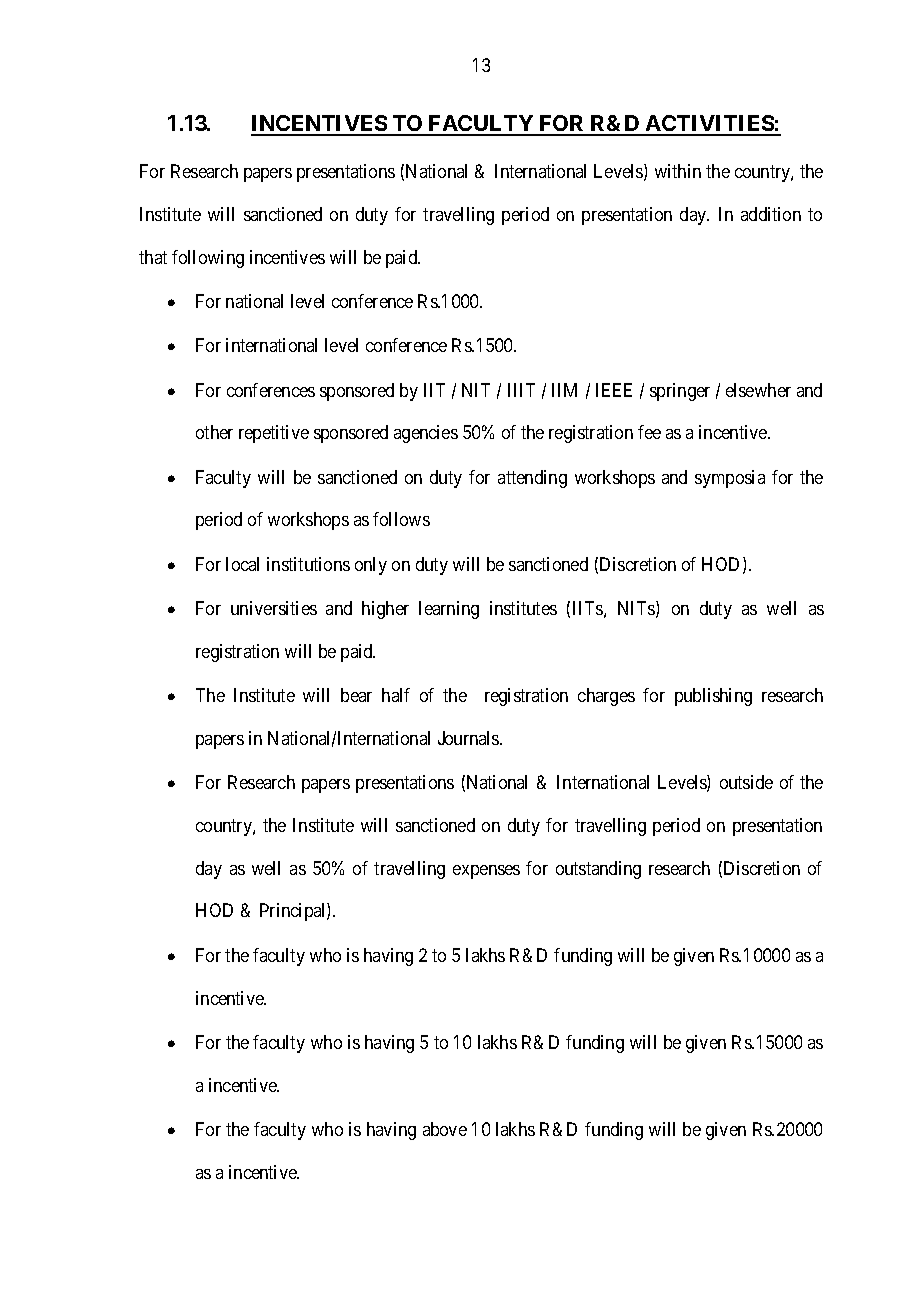  Describe the element at coordinates (486, 872) in the document. I see `expenses` at that location.
